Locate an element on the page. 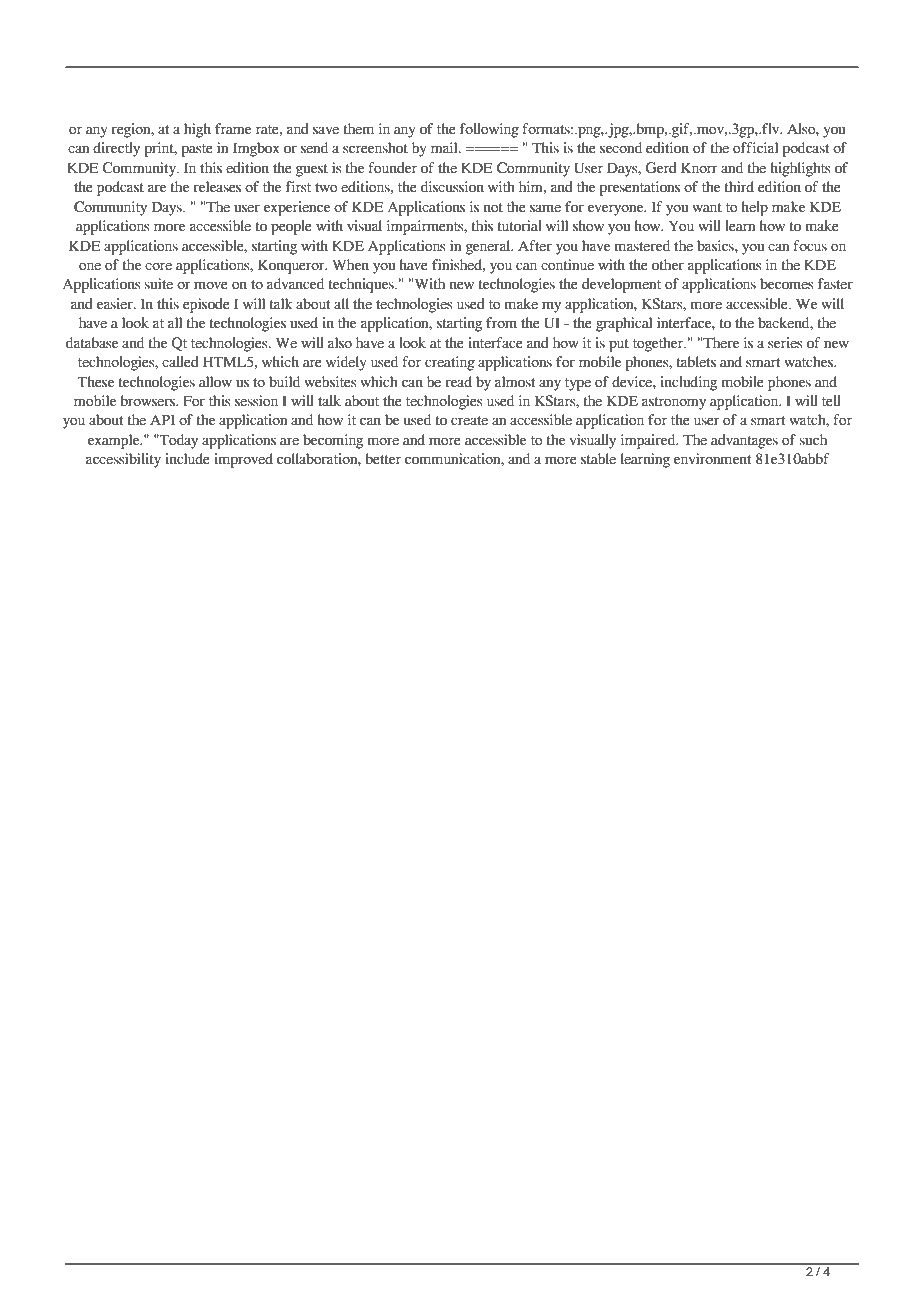 This image has height=1308, width=924. official is located at coordinates (755, 148).
